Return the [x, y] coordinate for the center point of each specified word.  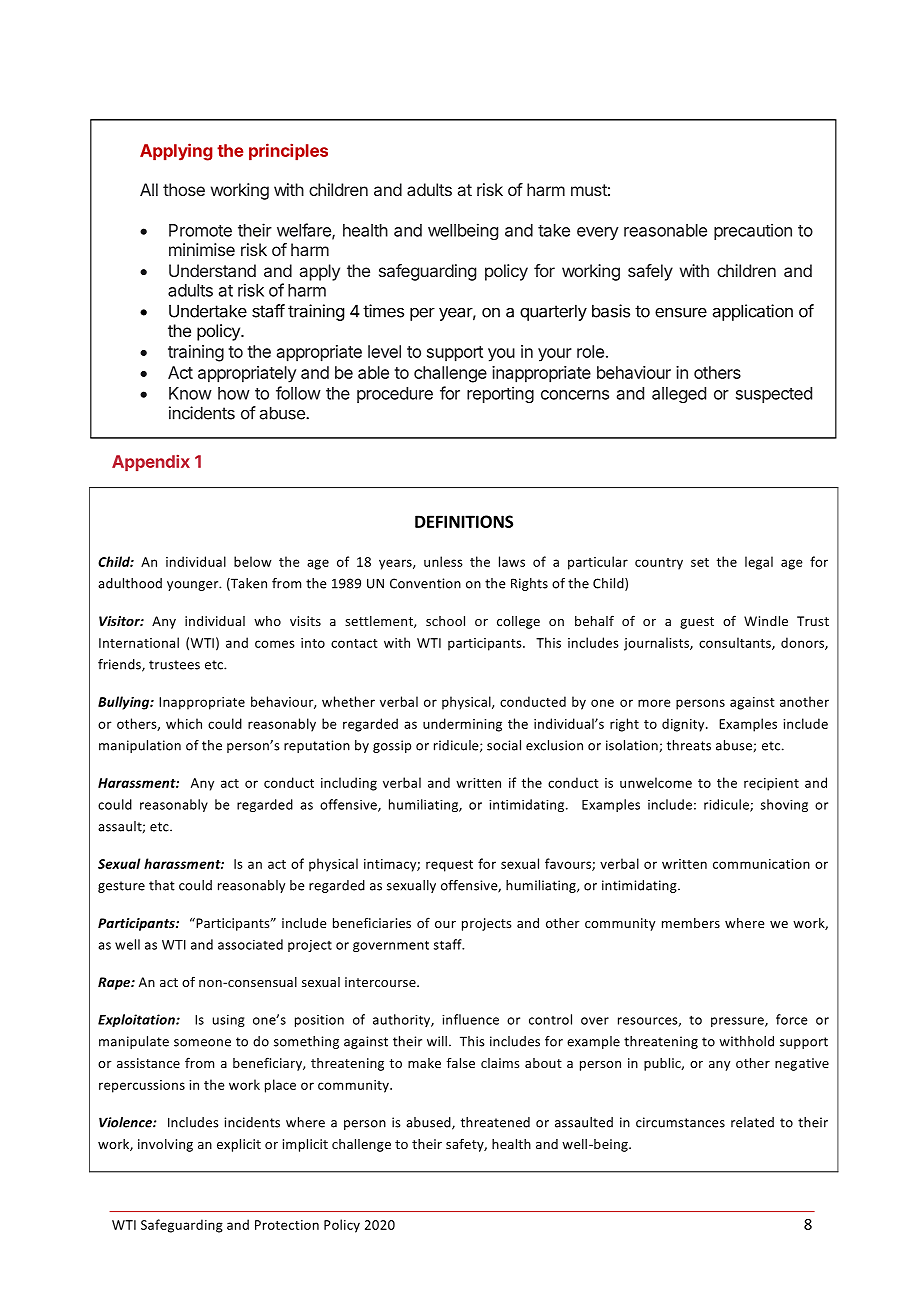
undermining [462, 725]
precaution [753, 231]
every [598, 233]
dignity [684, 725]
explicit [239, 1145]
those [184, 189]
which [184, 723]
